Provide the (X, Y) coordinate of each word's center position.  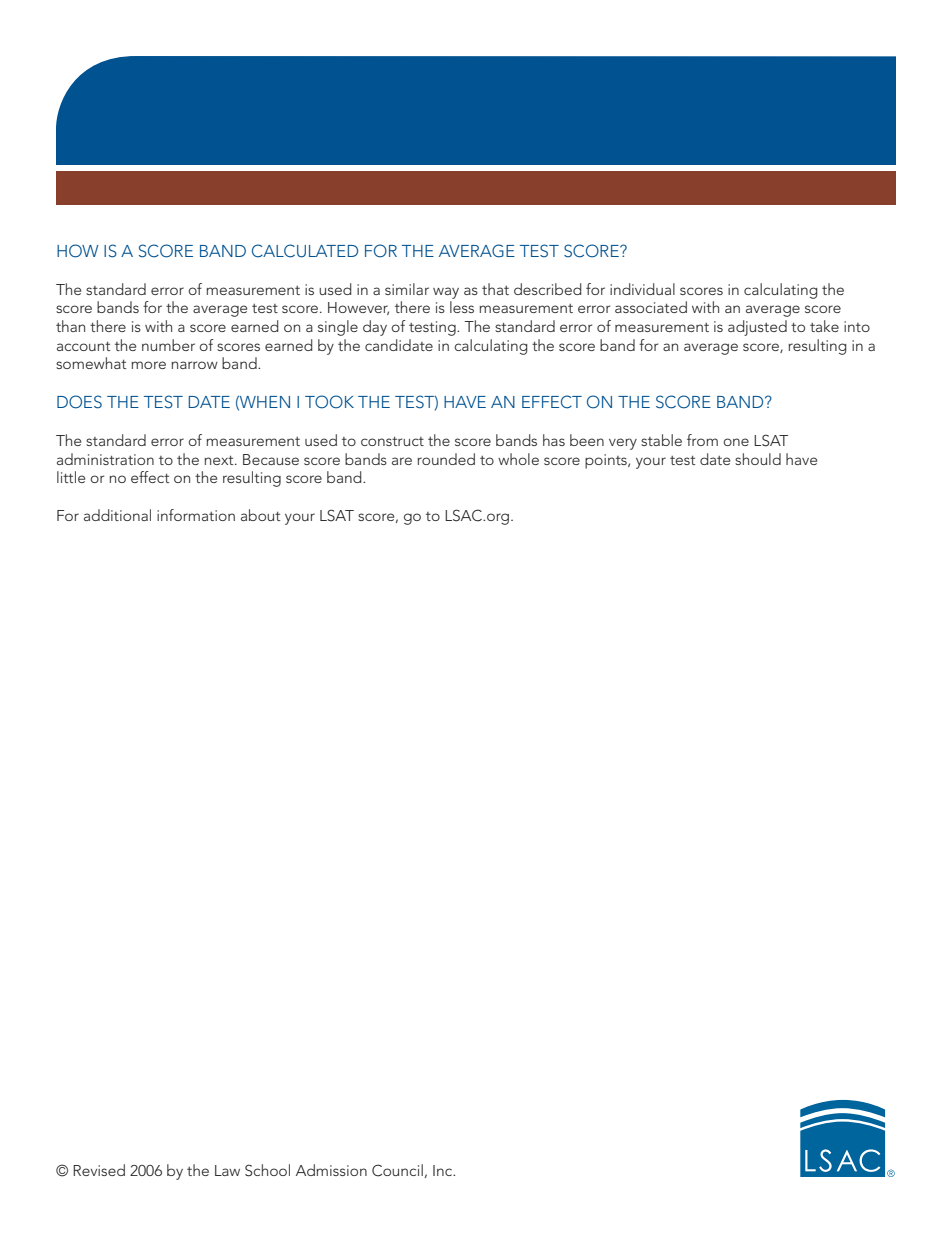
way (446, 293)
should (758, 459)
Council (397, 1170)
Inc (444, 1170)
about (260, 515)
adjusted (757, 328)
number (168, 345)
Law (227, 1170)
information (196, 515)
